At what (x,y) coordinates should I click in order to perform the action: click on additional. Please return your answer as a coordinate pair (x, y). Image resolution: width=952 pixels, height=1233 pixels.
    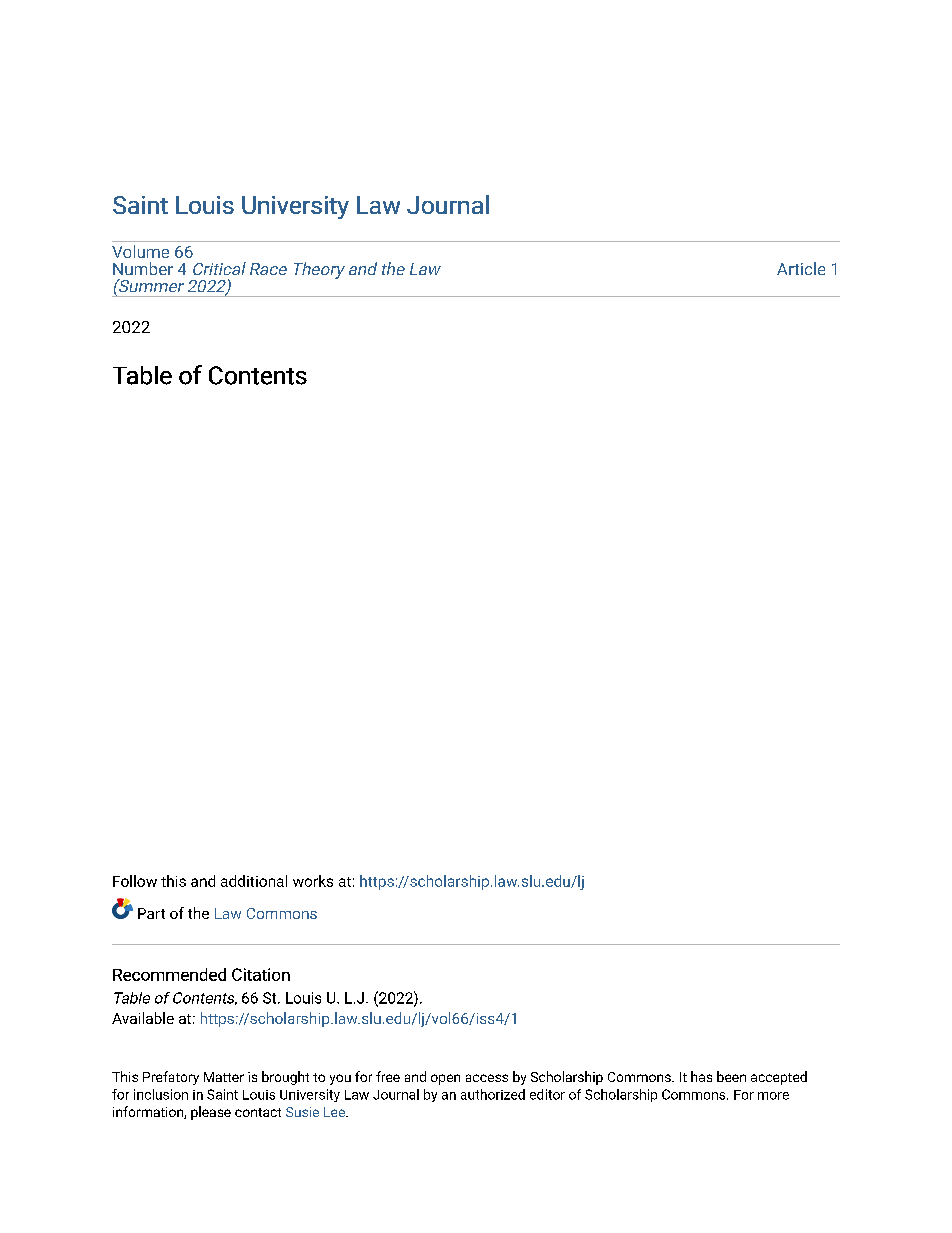
    Looking at the image, I should click on (254, 881).
